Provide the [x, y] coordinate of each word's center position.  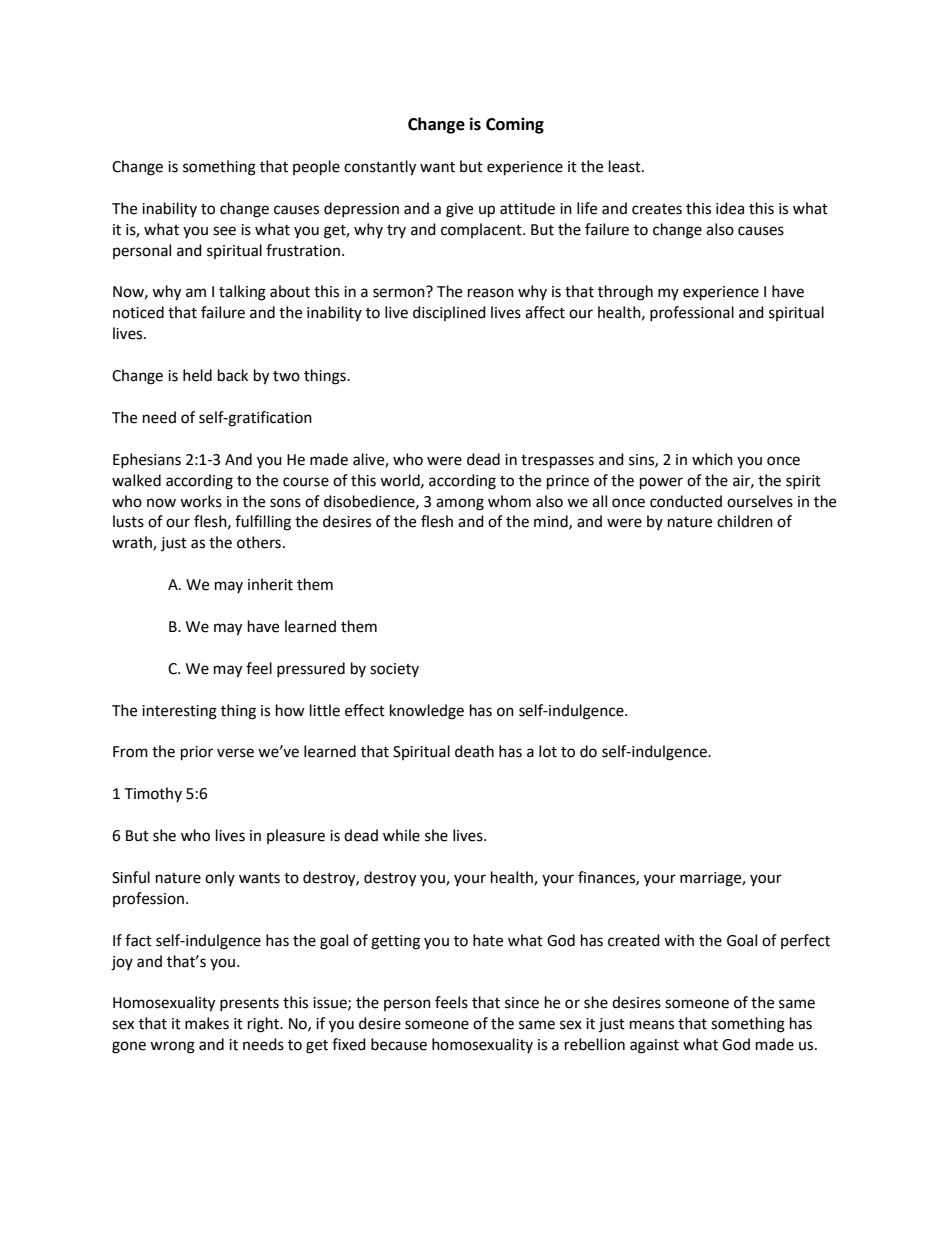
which [712, 459]
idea [730, 208]
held [197, 375]
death [474, 751]
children [745, 521]
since [522, 1003]
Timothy [153, 794]
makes [207, 1023]
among [460, 504]
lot [548, 751]
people [316, 168]
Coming [515, 125]
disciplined [449, 313]
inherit [270, 584]
